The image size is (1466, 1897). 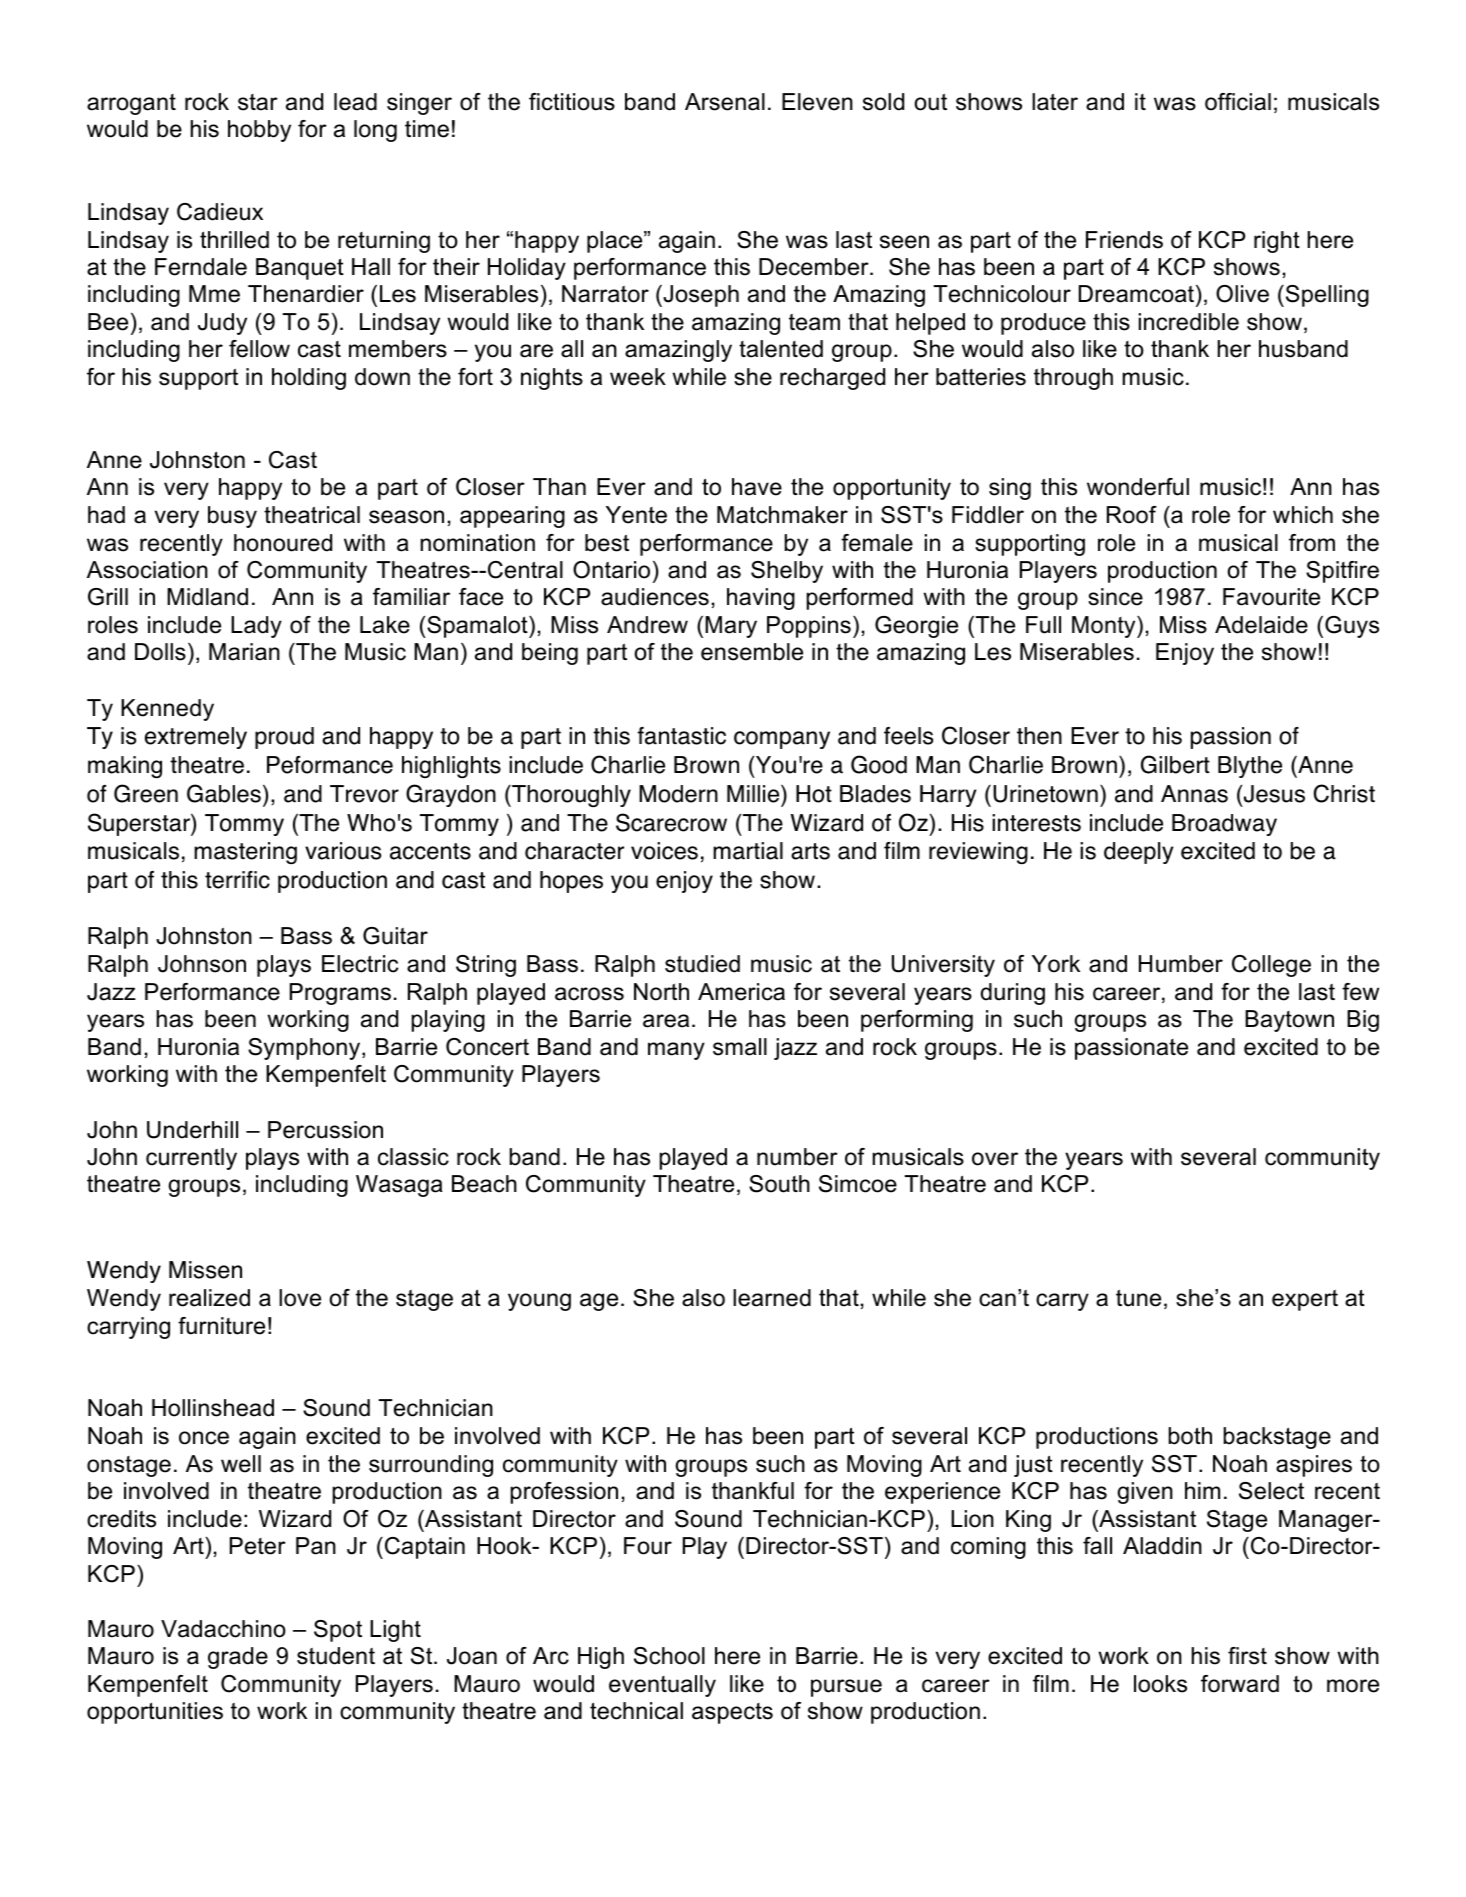 I want to click on tune, so click(x=1138, y=1298).
